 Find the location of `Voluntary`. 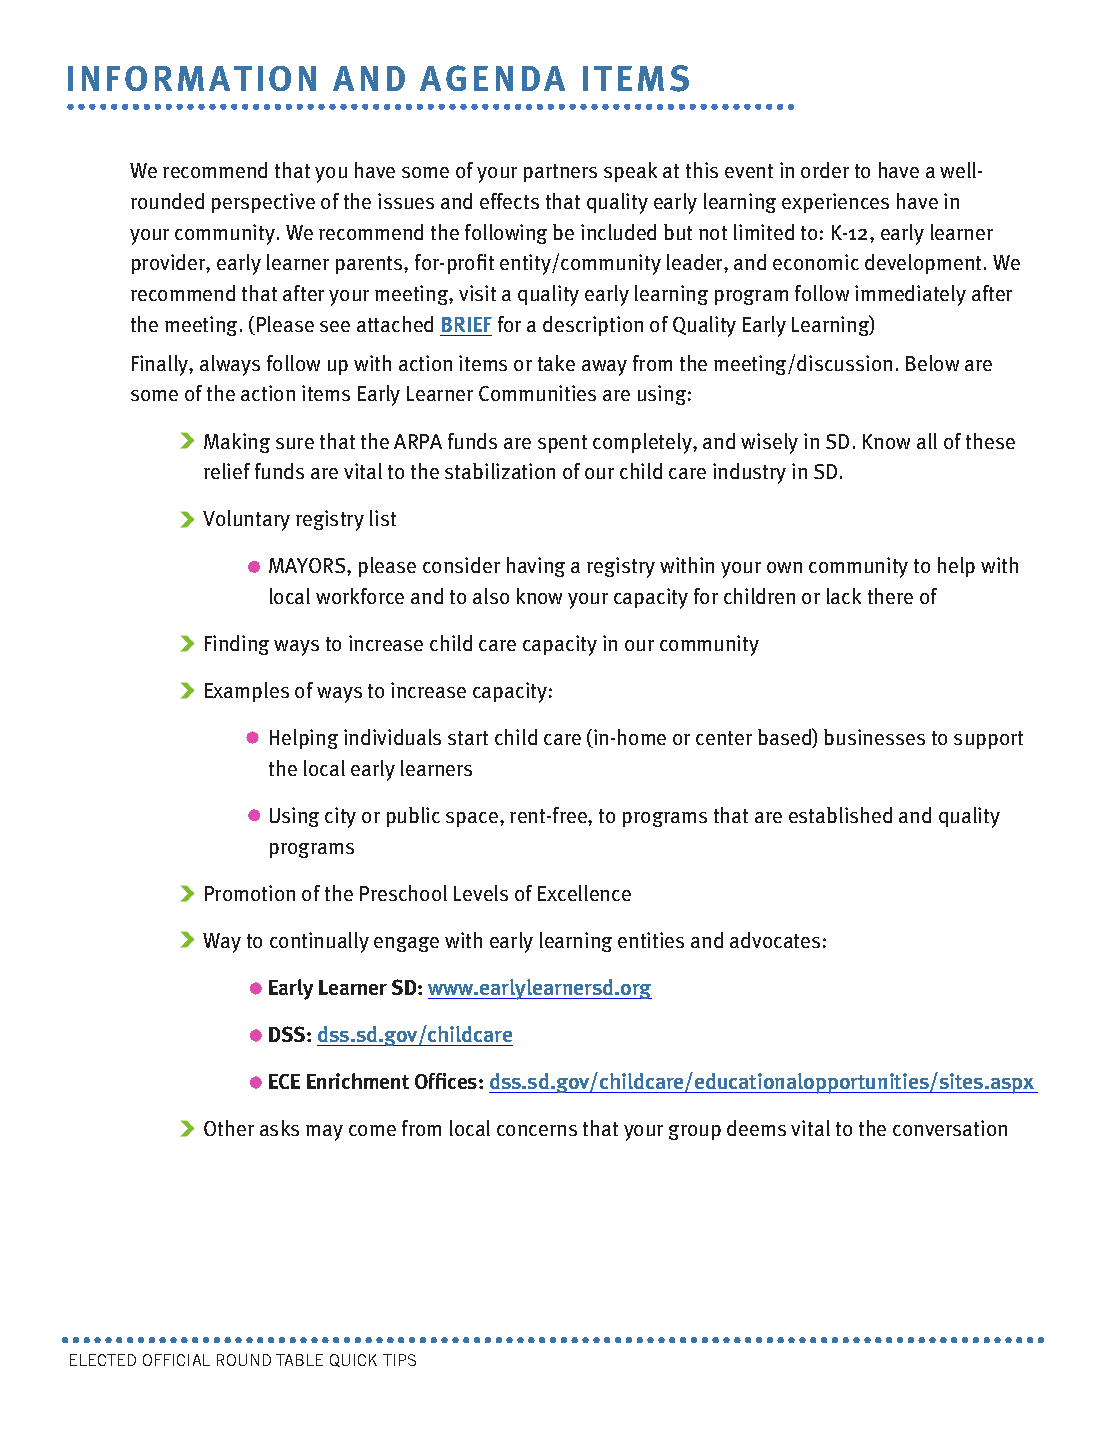

Voluntary is located at coordinates (246, 520).
